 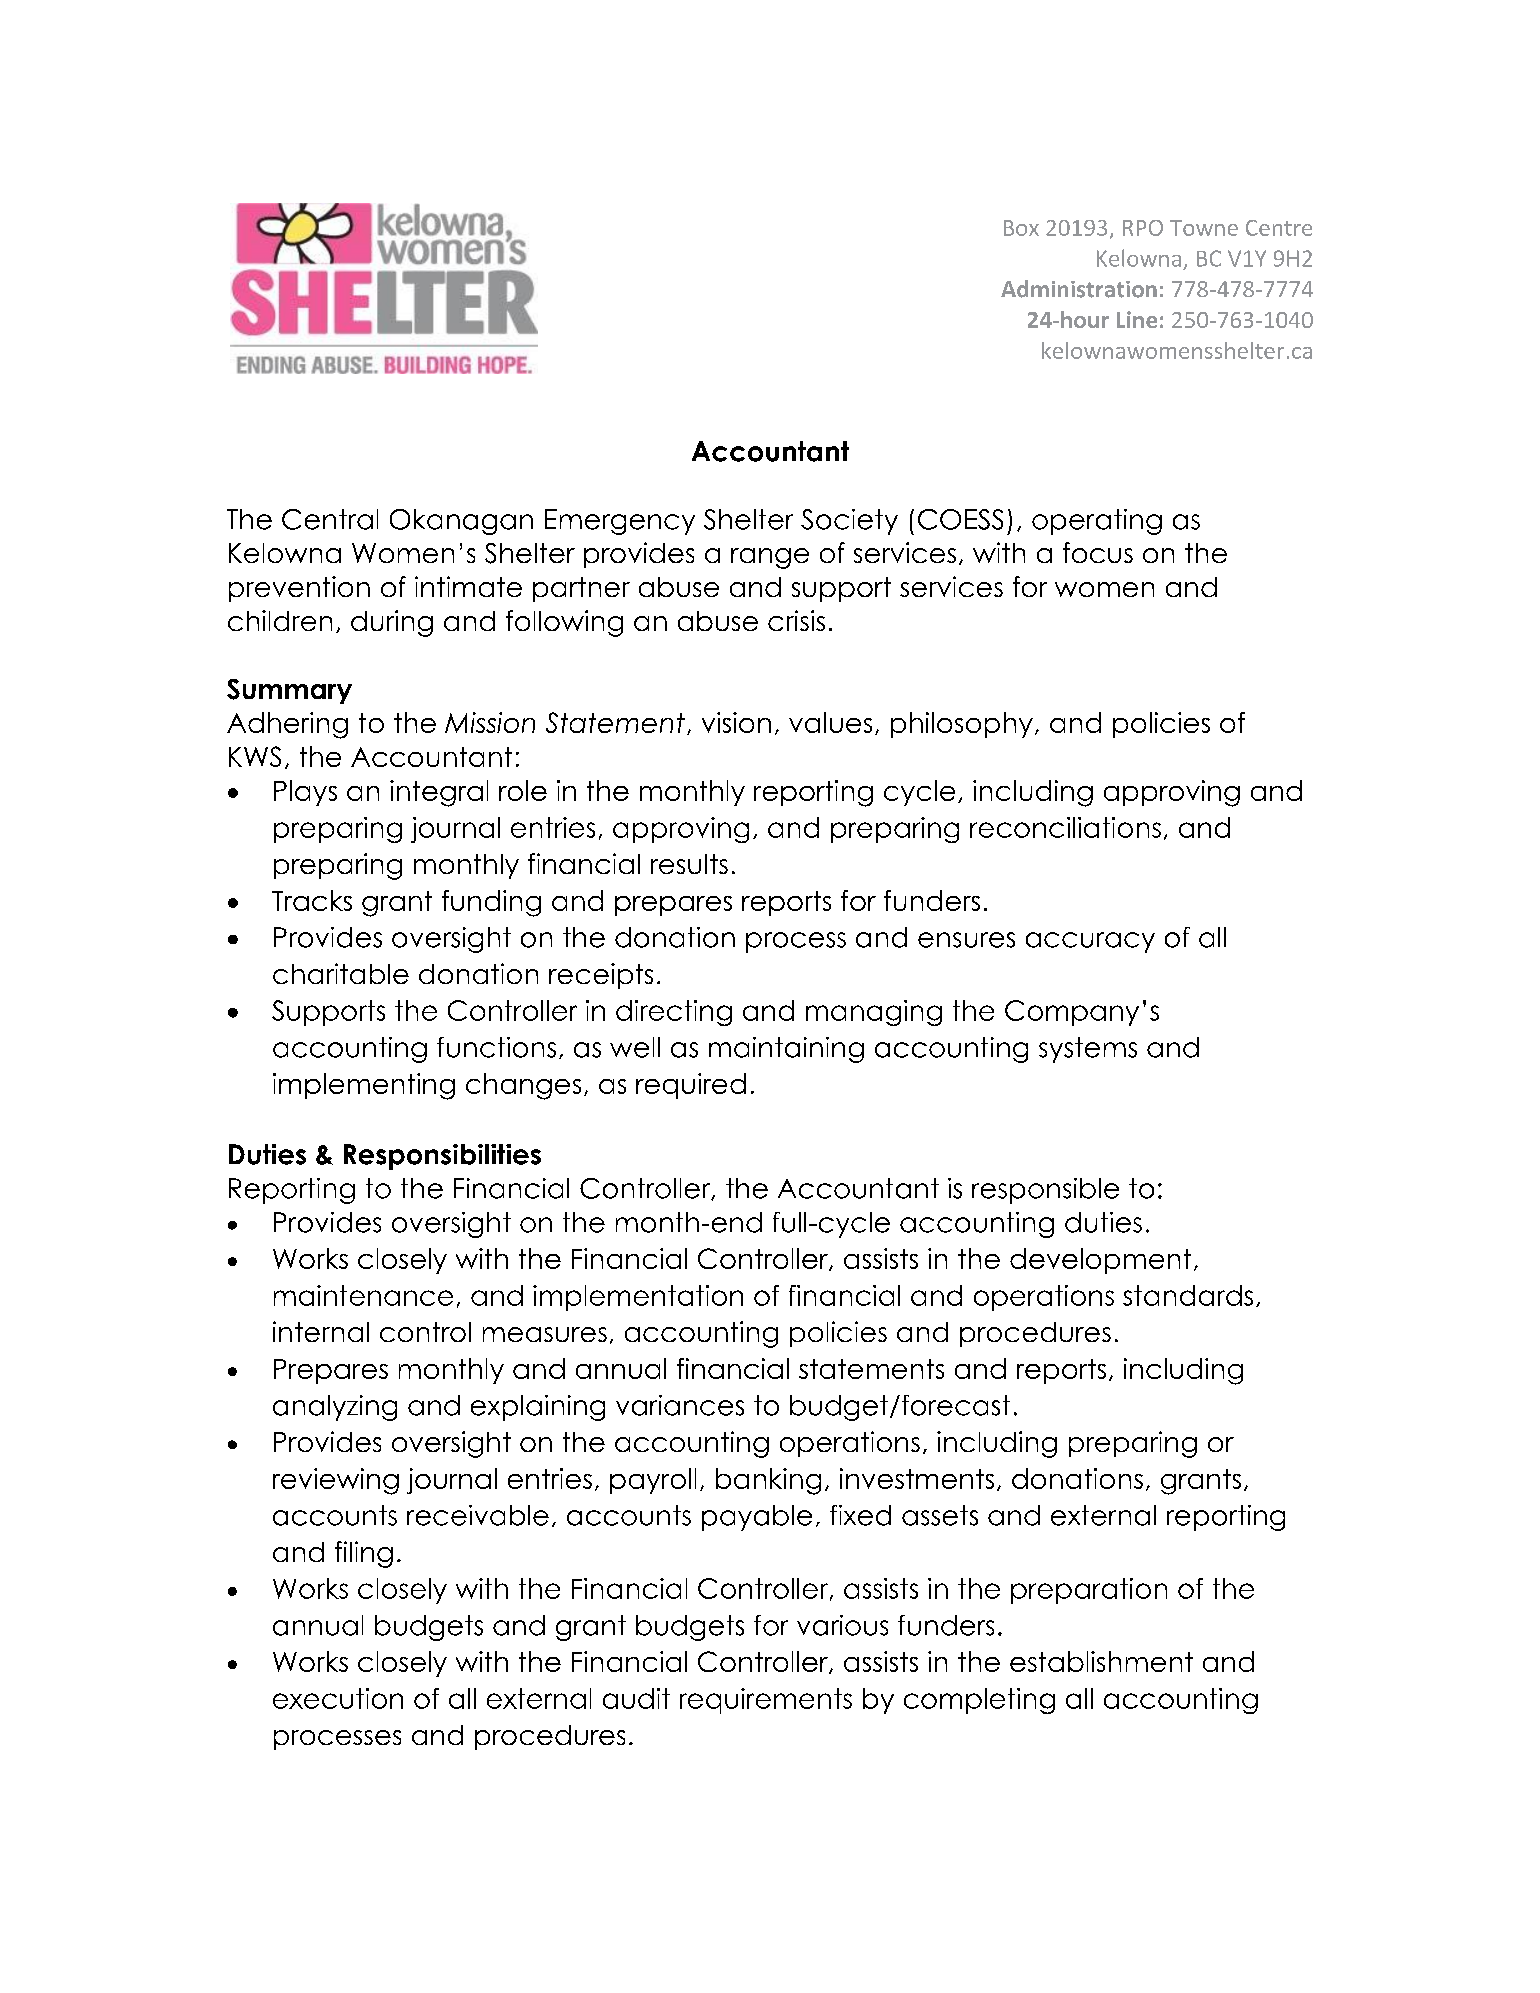 What do you see at coordinates (338, 1698) in the image?
I see `execution` at bounding box center [338, 1698].
